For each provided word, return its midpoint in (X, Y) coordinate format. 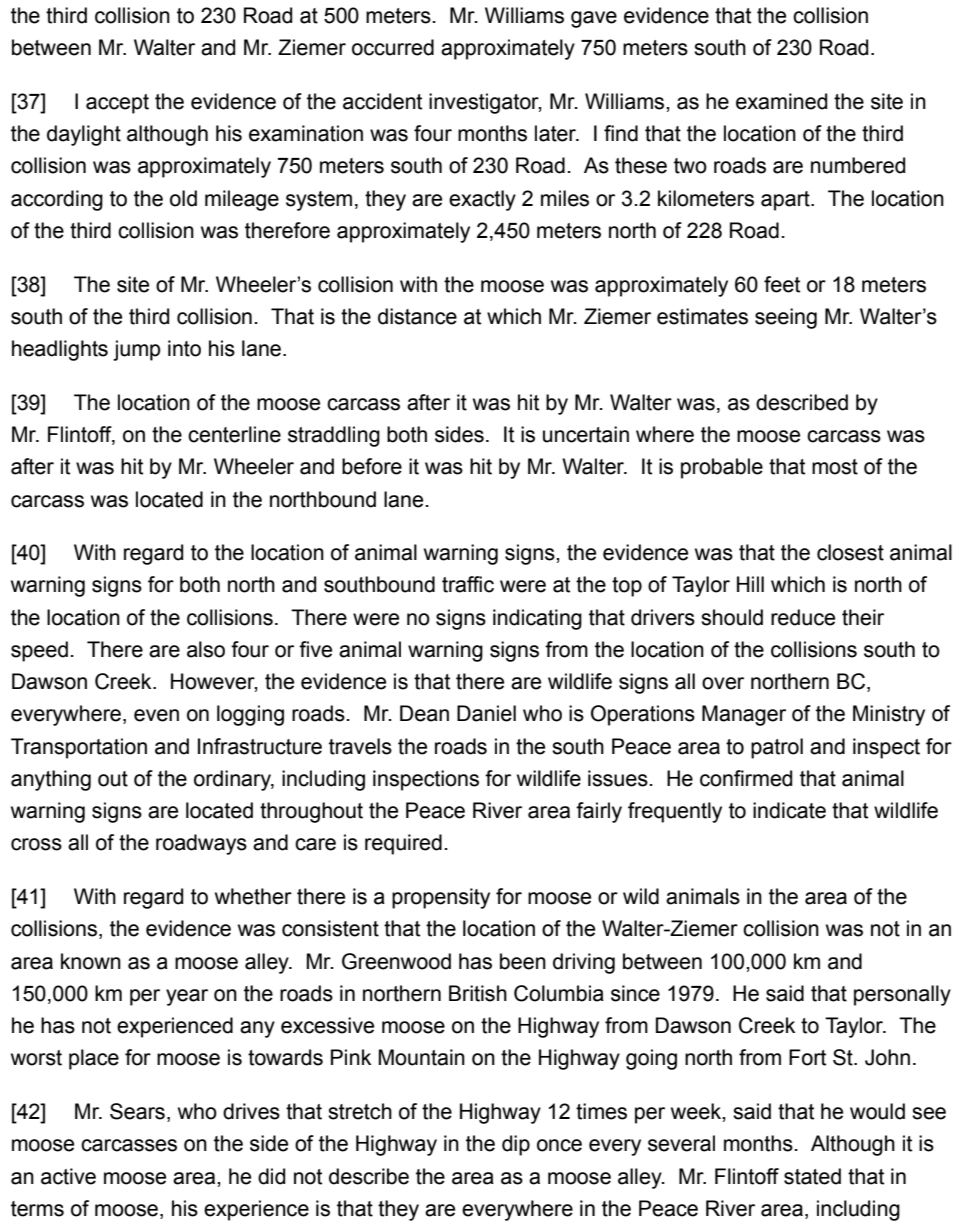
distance (417, 316)
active (68, 1176)
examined (781, 101)
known (91, 961)
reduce (803, 617)
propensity (441, 898)
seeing (786, 318)
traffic (468, 584)
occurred (393, 47)
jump (137, 350)
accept (117, 104)
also (206, 649)
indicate (789, 810)
